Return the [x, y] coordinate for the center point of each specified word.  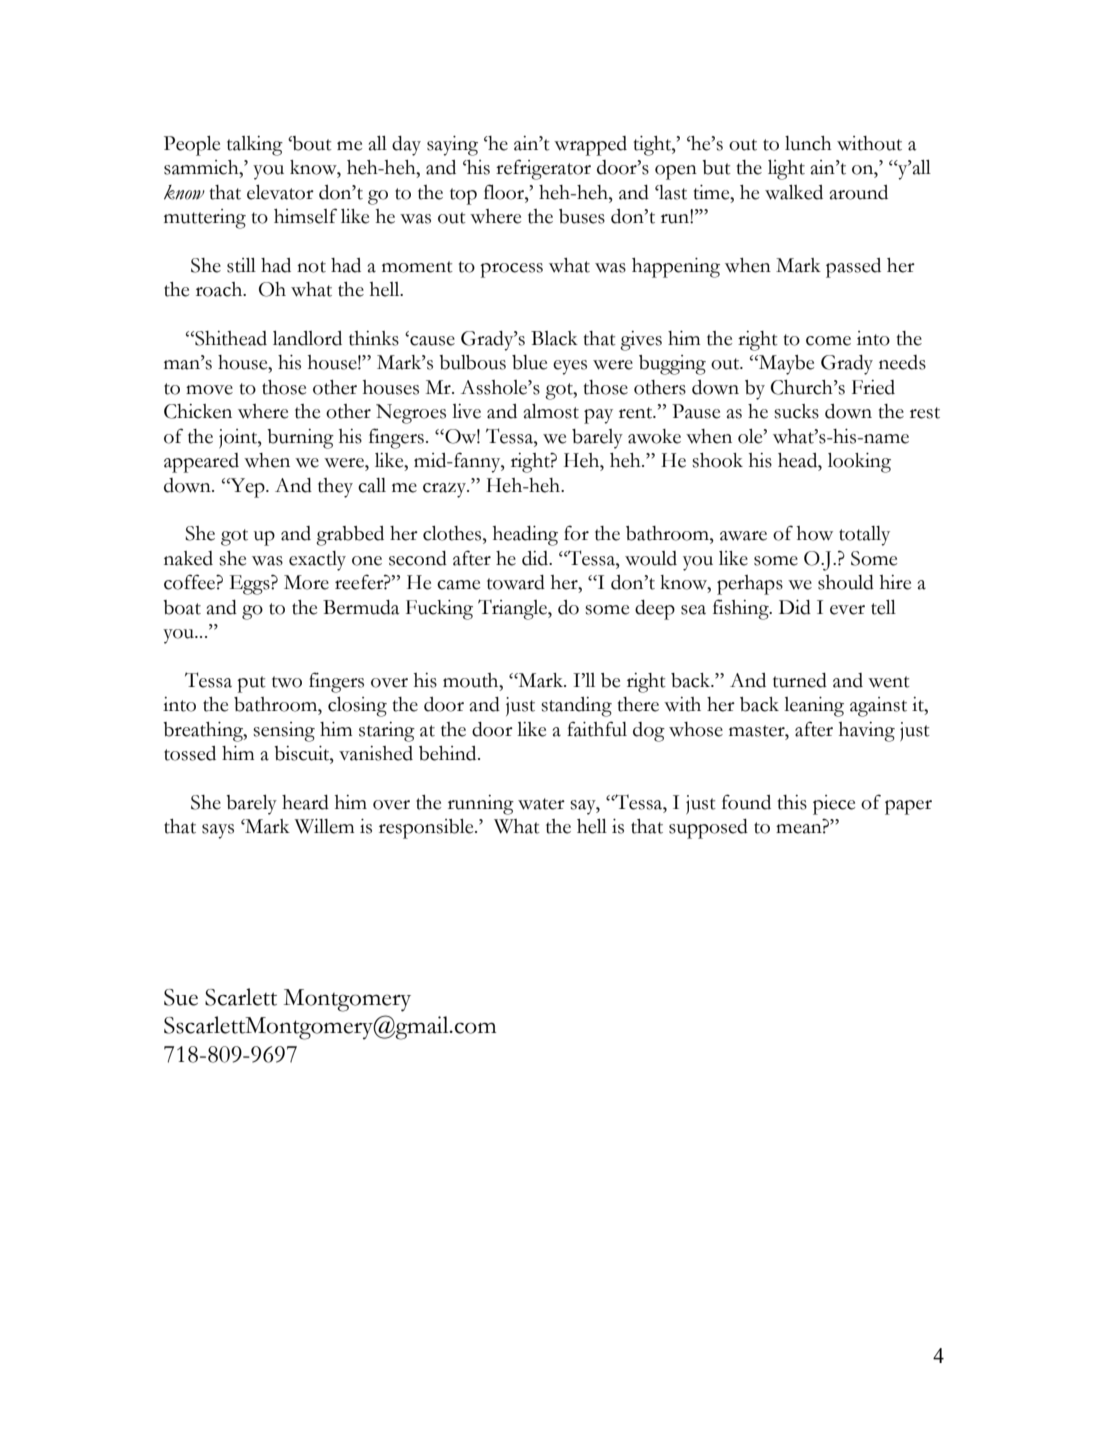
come [828, 341]
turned [800, 680]
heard [305, 802]
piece [834, 805]
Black [554, 338]
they [335, 488]
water [541, 804]
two [287, 682]
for [576, 533]
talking [255, 146]
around [859, 192]
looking [859, 463]
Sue [181, 997]
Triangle [513, 609]
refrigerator [543, 169]
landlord [307, 338]
